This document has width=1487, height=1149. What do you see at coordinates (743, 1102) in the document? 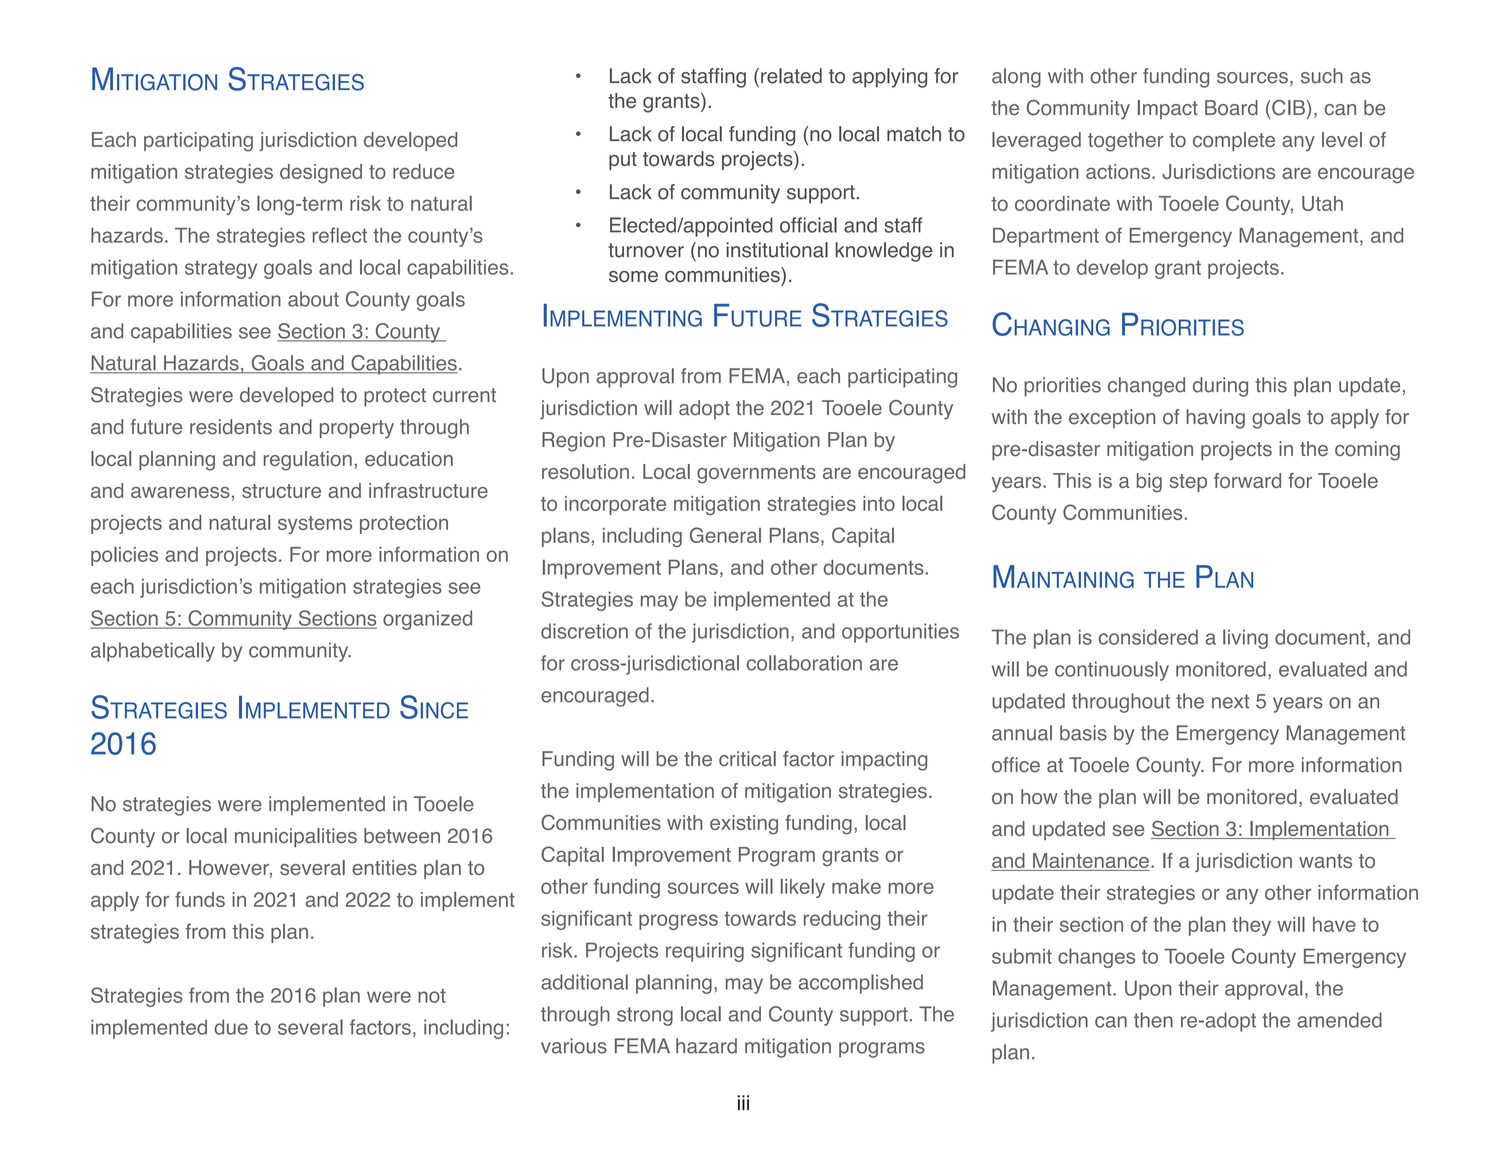
I see `iii` at bounding box center [743, 1102].
